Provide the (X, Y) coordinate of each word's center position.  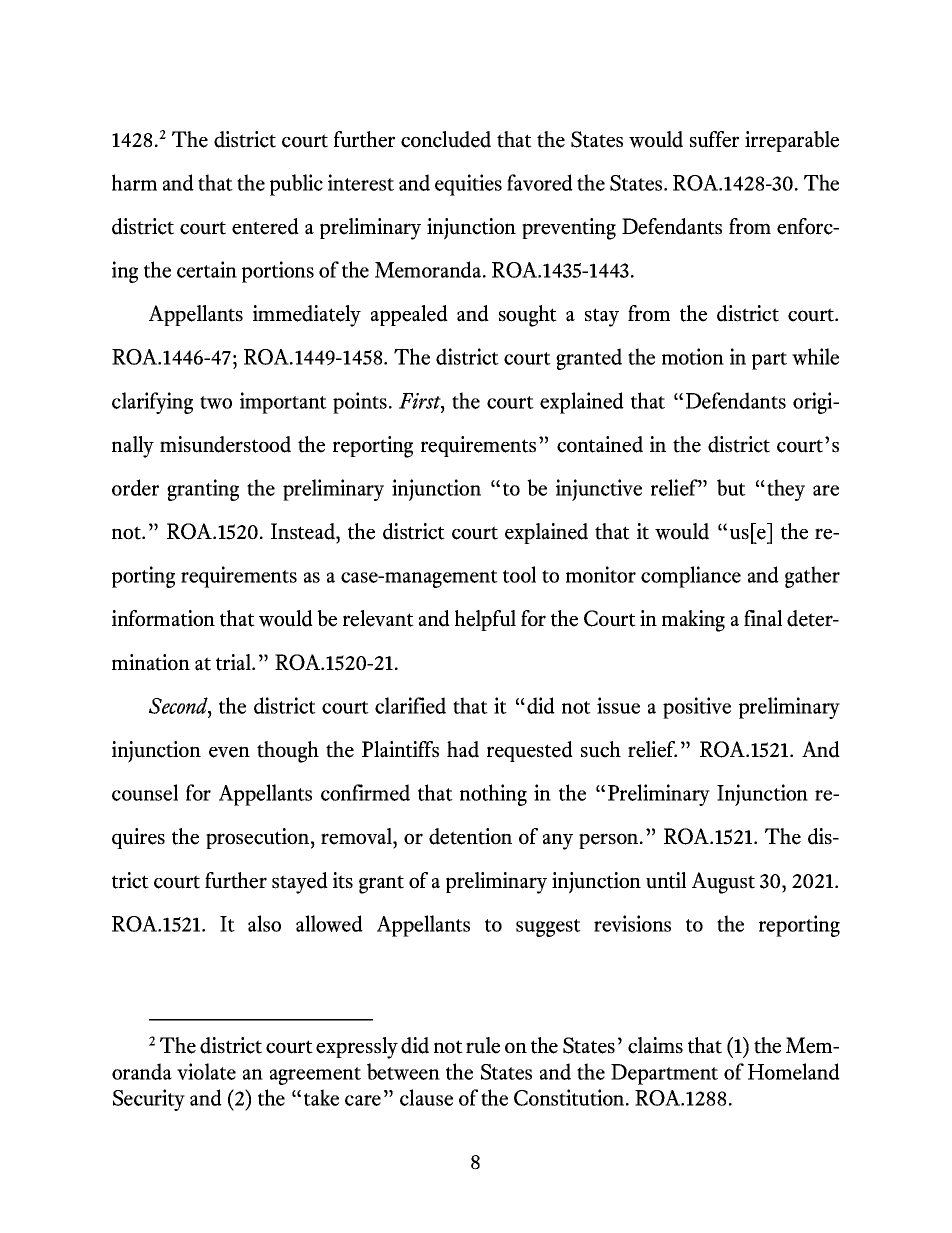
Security (149, 1100)
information (163, 618)
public (296, 185)
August (723, 883)
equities (468, 185)
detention (470, 836)
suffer (714, 139)
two (216, 402)
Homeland (794, 1071)
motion (693, 356)
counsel (145, 792)
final (763, 618)
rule (483, 1045)
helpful (485, 620)
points (360, 403)
